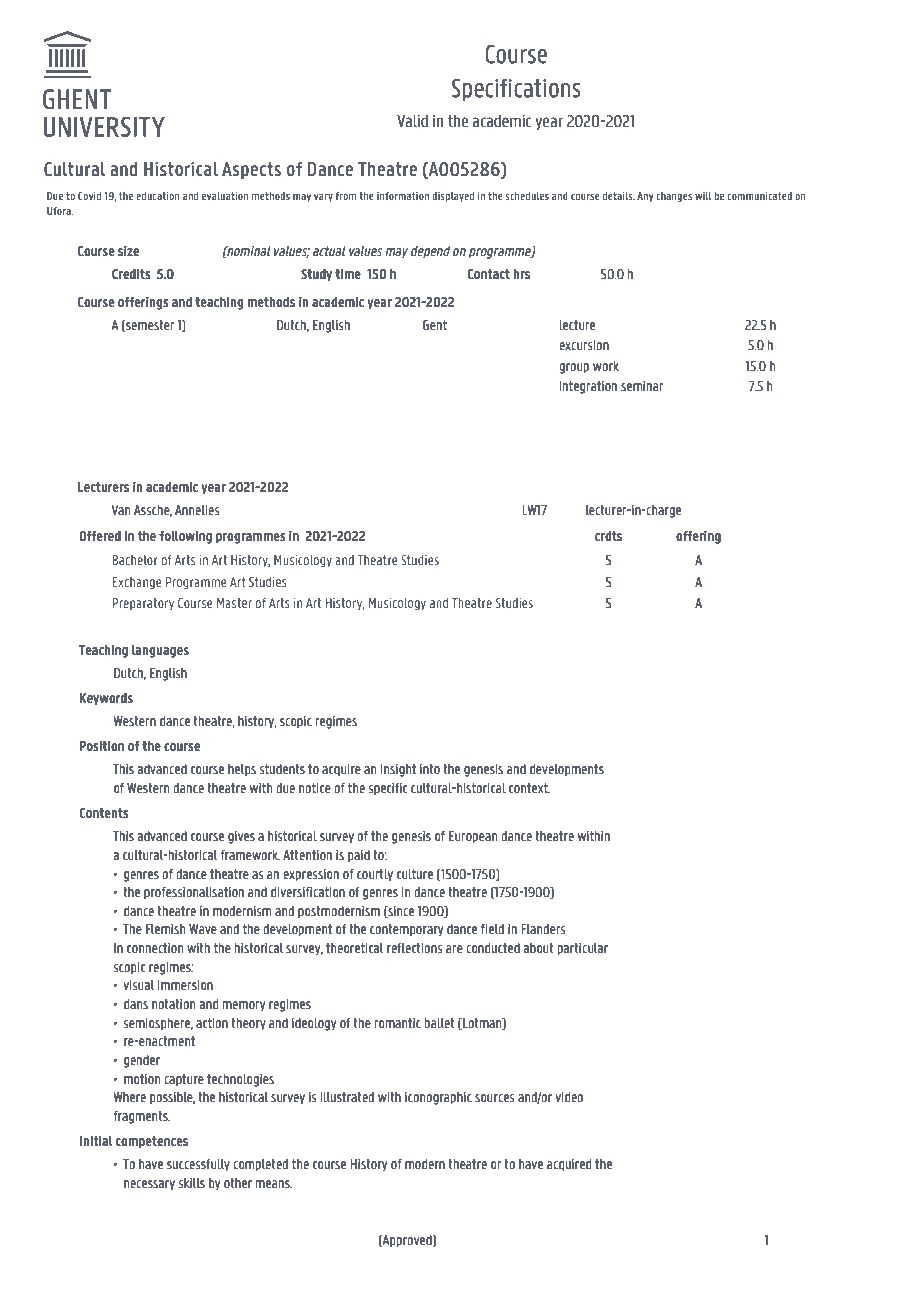 The height and width of the page is (1308, 924). Describe the element at coordinates (194, 893) in the page. I see `professionalisation` at that location.
